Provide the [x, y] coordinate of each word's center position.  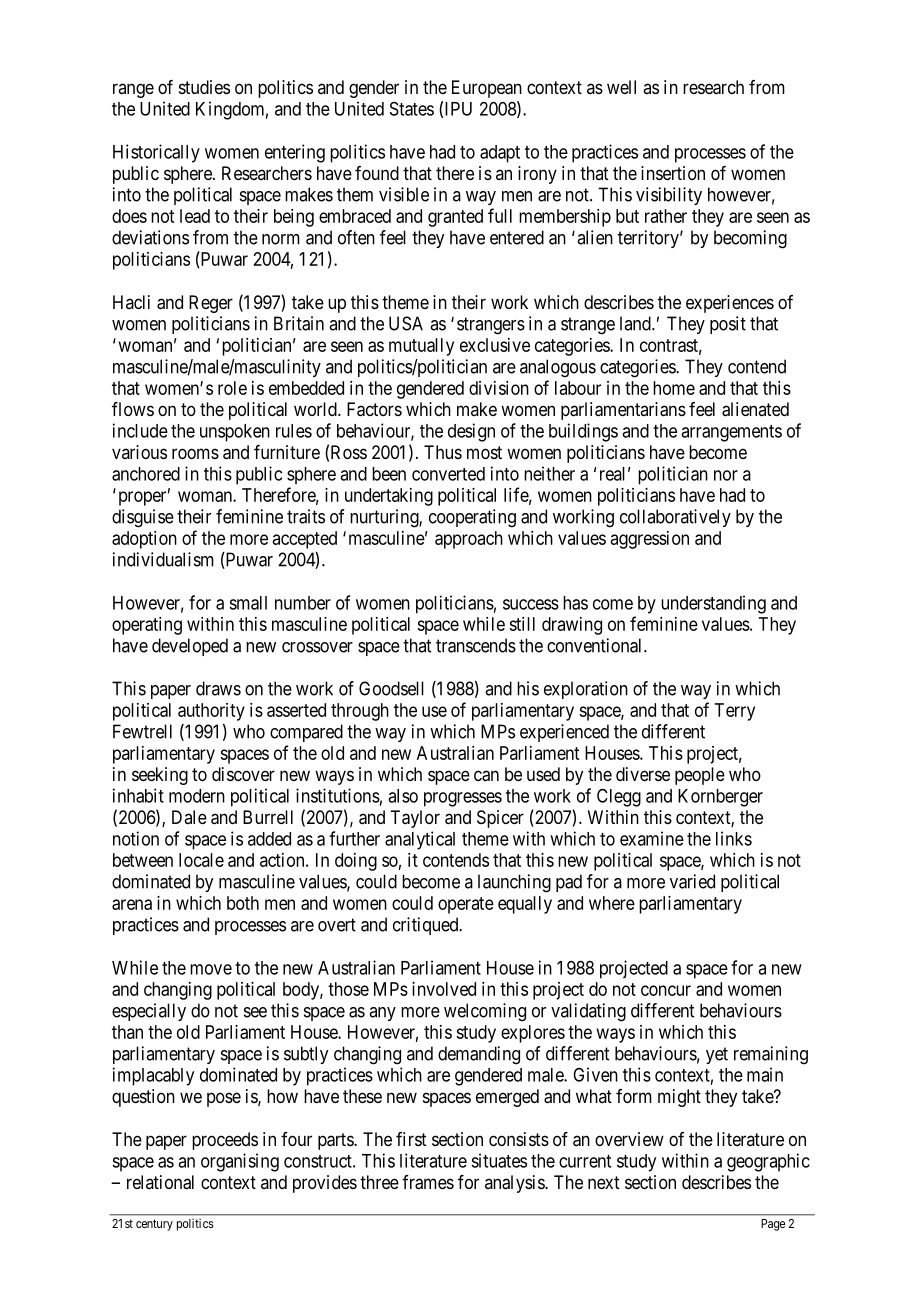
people [700, 776]
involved [444, 989]
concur [666, 990]
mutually [421, 347]
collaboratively [675, 518]
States [412, 109]
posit [728, 325]
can [486, 776]
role [232, 388]
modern [197, 796]
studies [204, 87]
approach [469, 540]
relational [160, 1182]
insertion [673, 173]
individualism [163, 559]
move [211, 969]
